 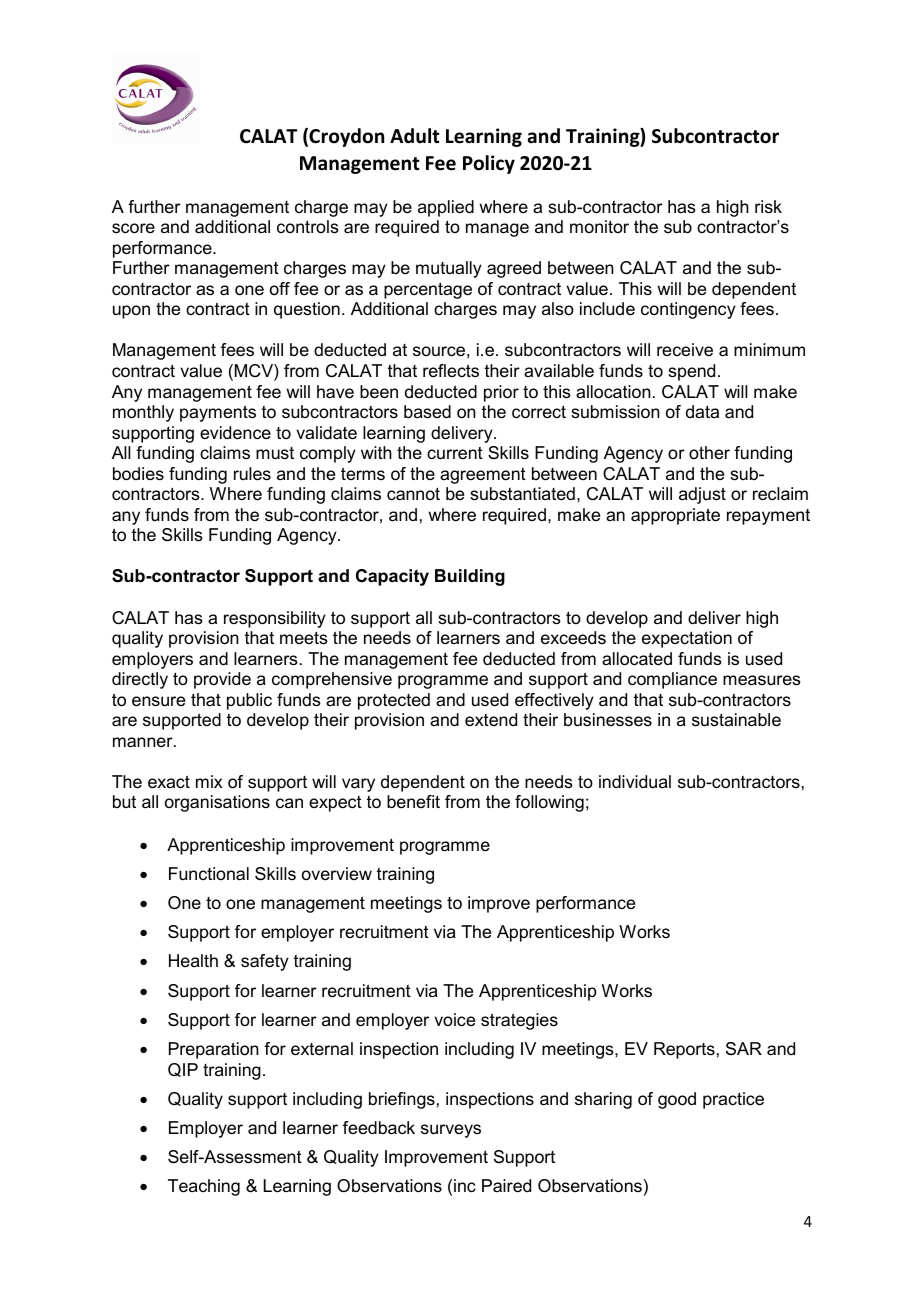 I want to click on Teaching, so click(x=204, y=1187).
